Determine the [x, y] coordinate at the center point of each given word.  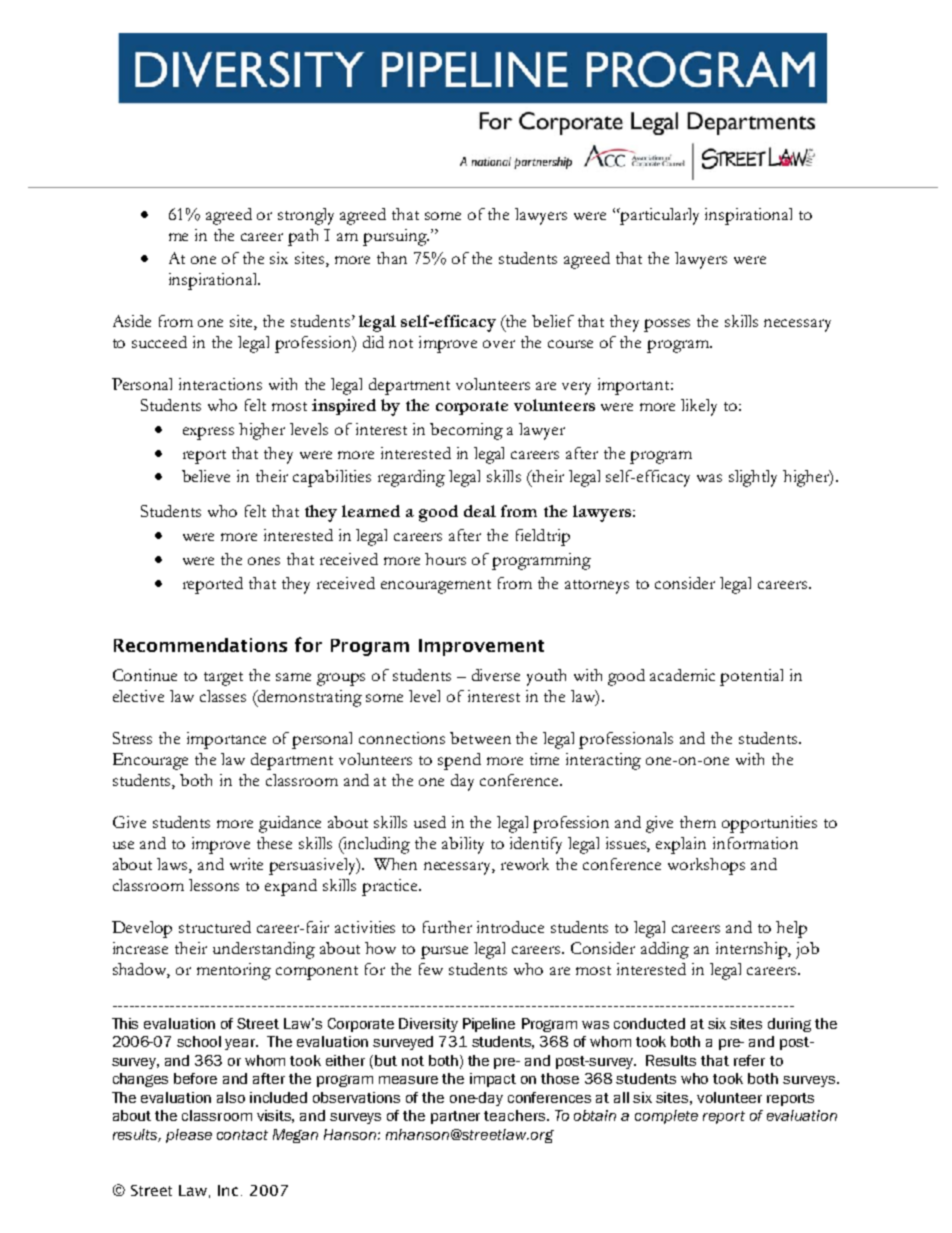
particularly [658, 216]
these [274, 843]
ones [264, 561]
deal [480, 511]
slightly [753, 478]
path [303, 237]
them [698, 822]
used [430, 822]
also [231, 1097]
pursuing [396, 237]
